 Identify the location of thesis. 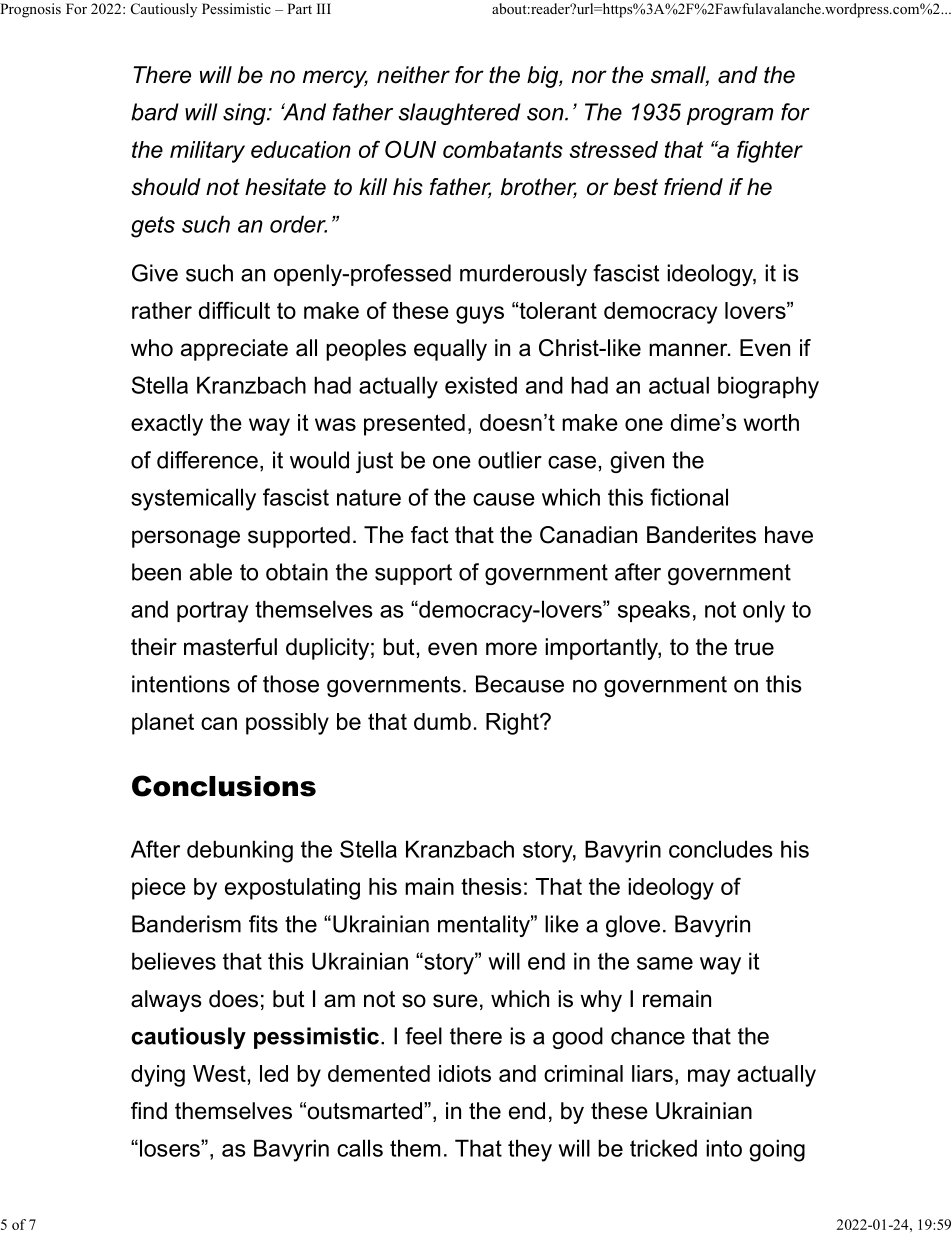
(491, 886).
